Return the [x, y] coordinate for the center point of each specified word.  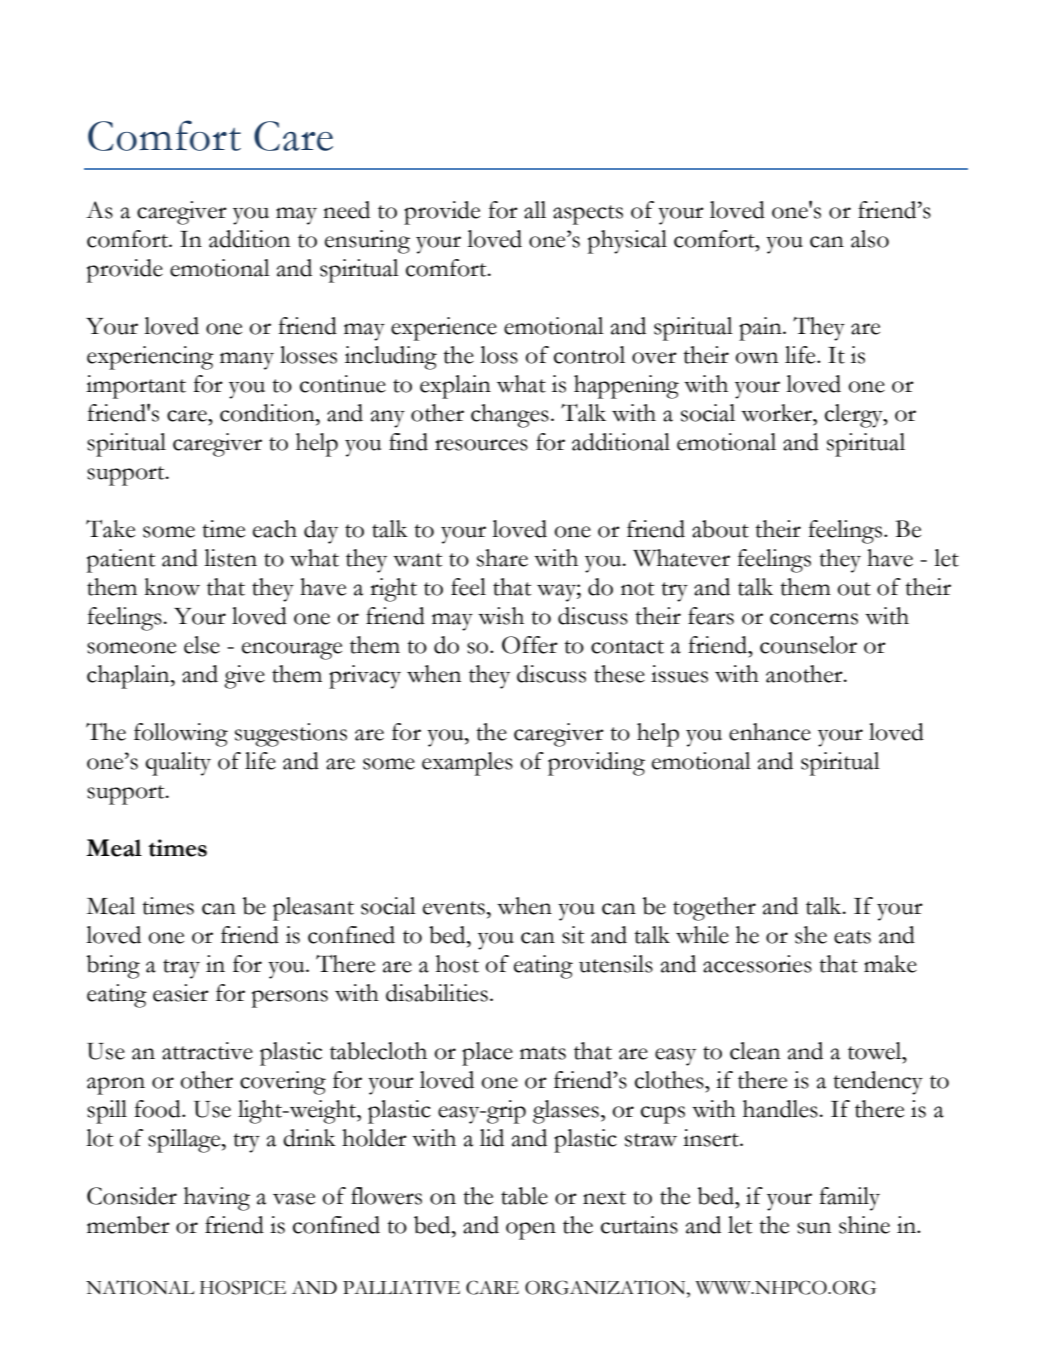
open [531, 1231]
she [811, 935]
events [454, 908]
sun [814, 1228]
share [502, 558]
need [346, 210]
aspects [588, 215]
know [172, 587]
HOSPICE [243, 1287]
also [870, 239]
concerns [814, 619]
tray [181, 969]
